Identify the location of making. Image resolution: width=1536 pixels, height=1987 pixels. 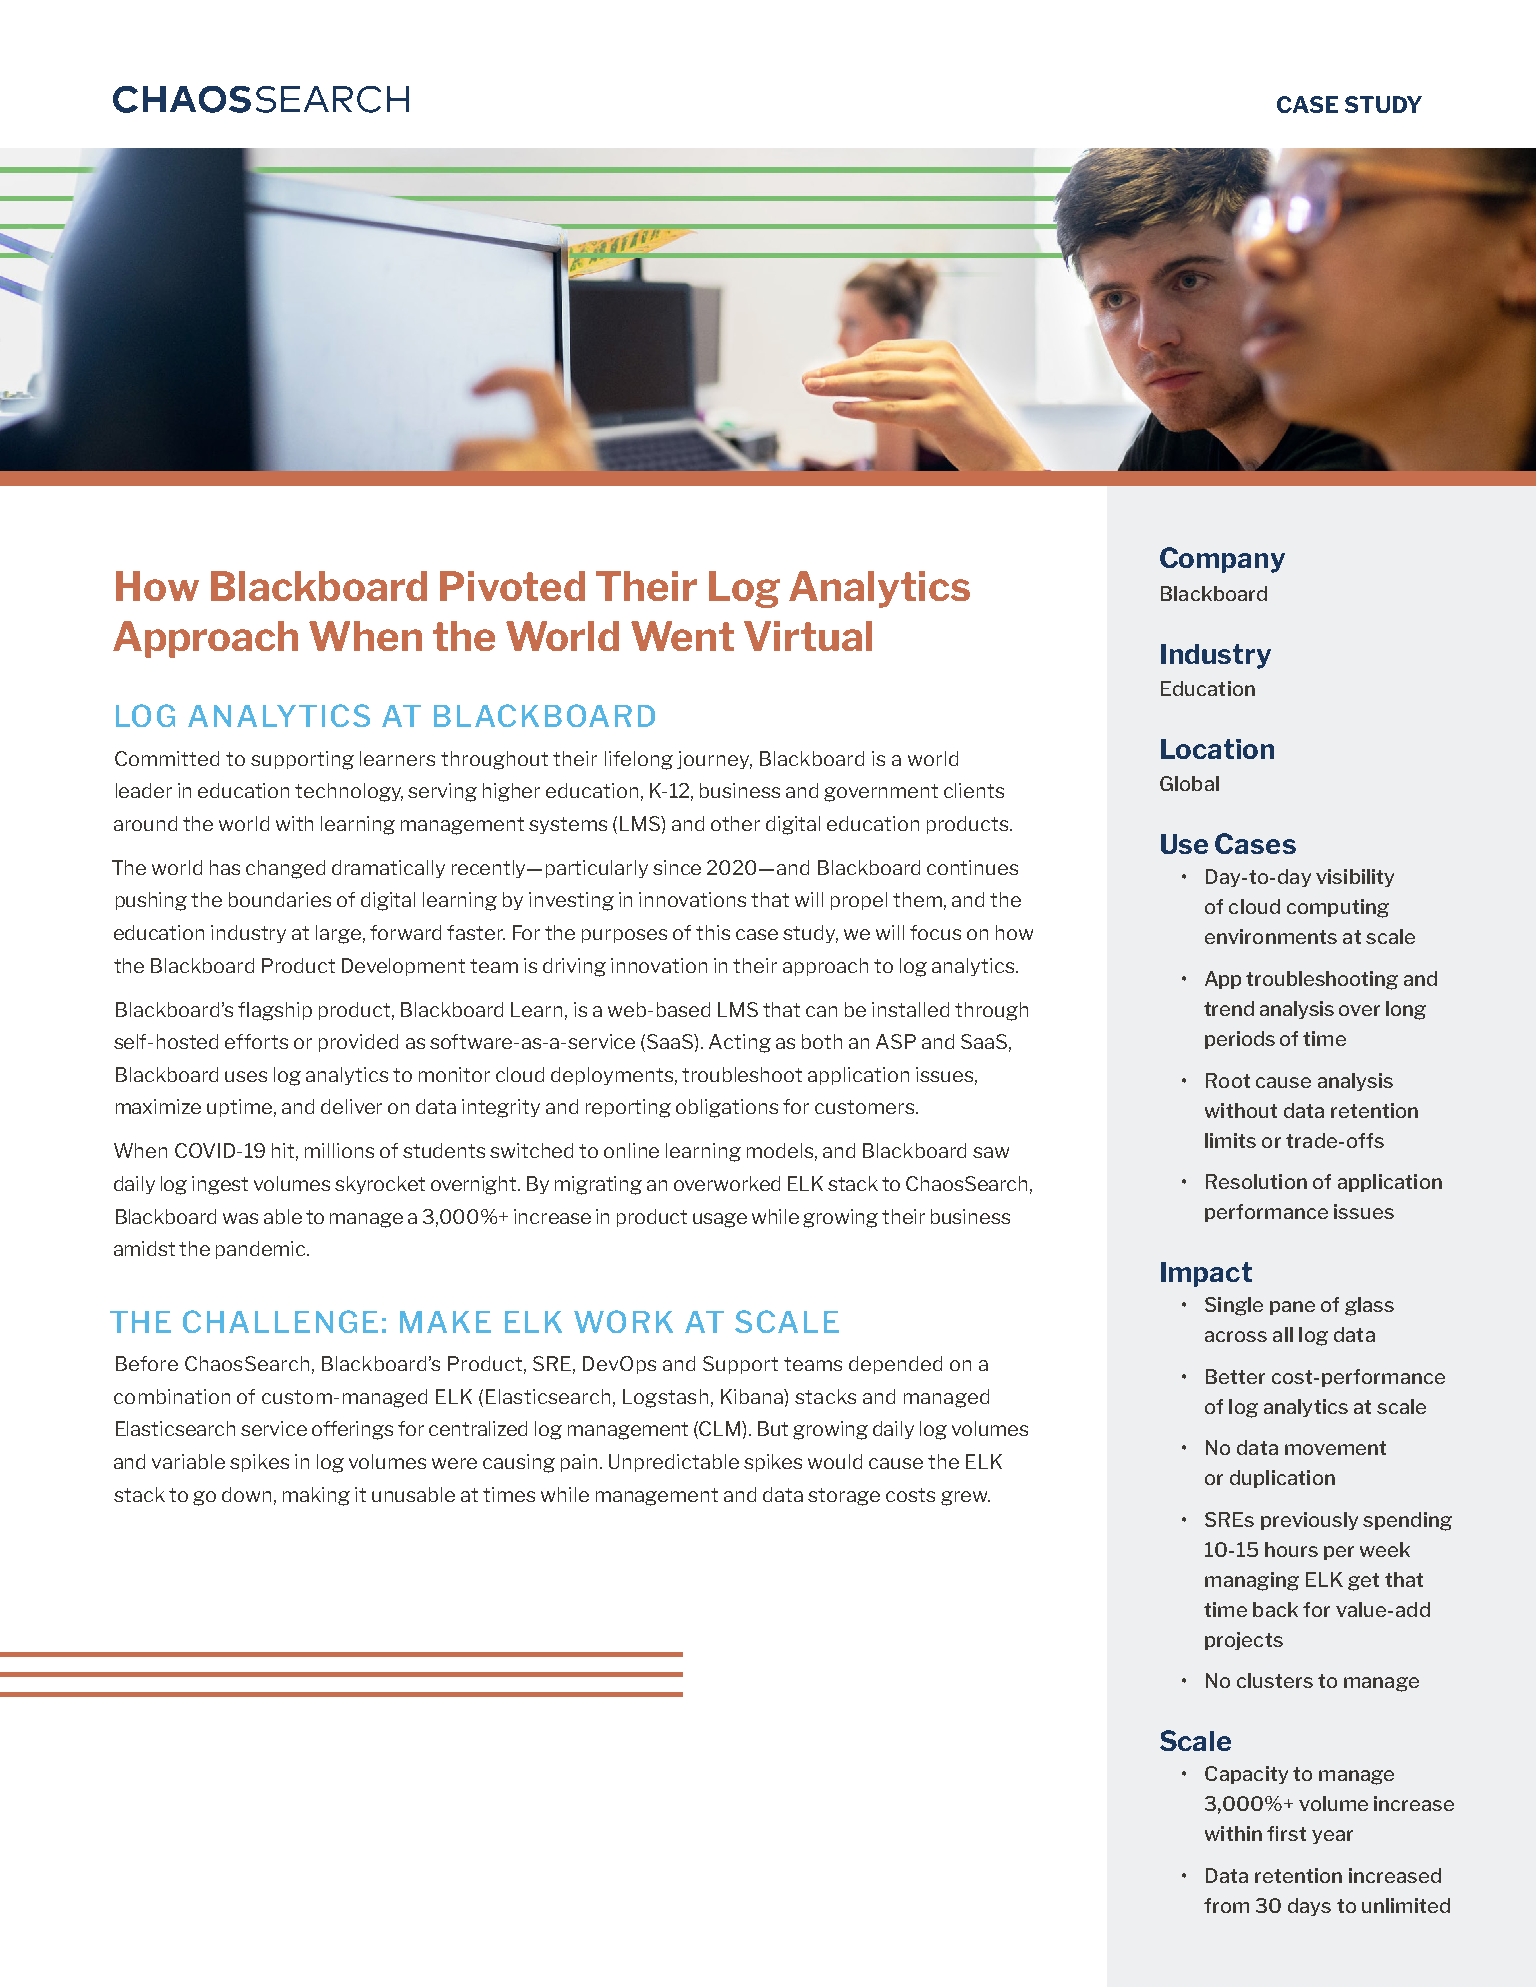
(316, 1496).
